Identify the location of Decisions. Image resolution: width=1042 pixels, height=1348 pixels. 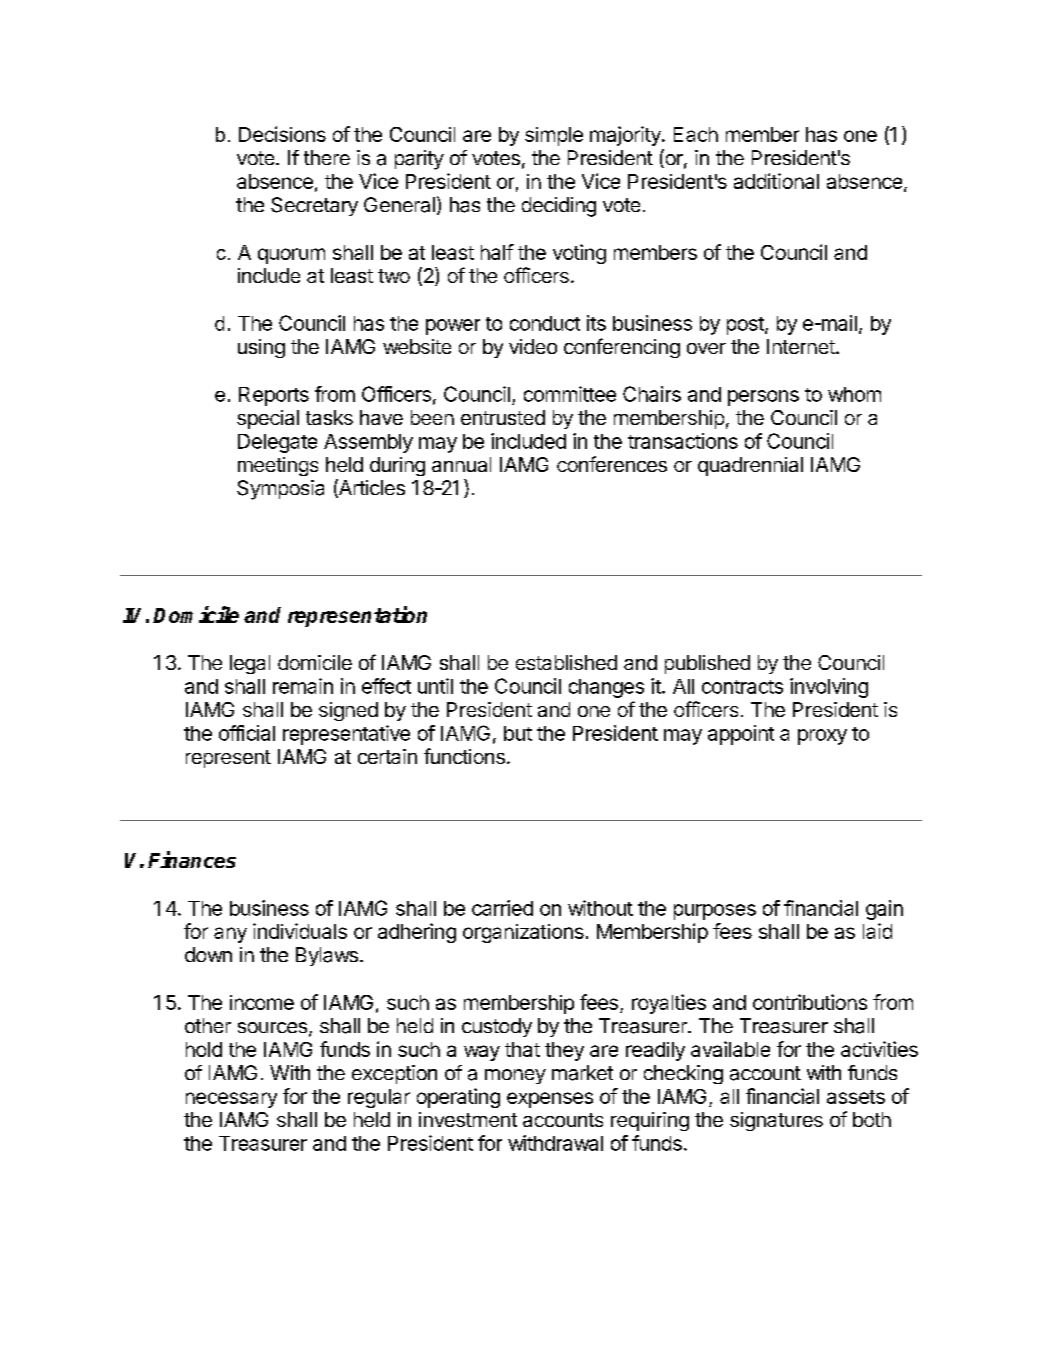
(282, 134).
